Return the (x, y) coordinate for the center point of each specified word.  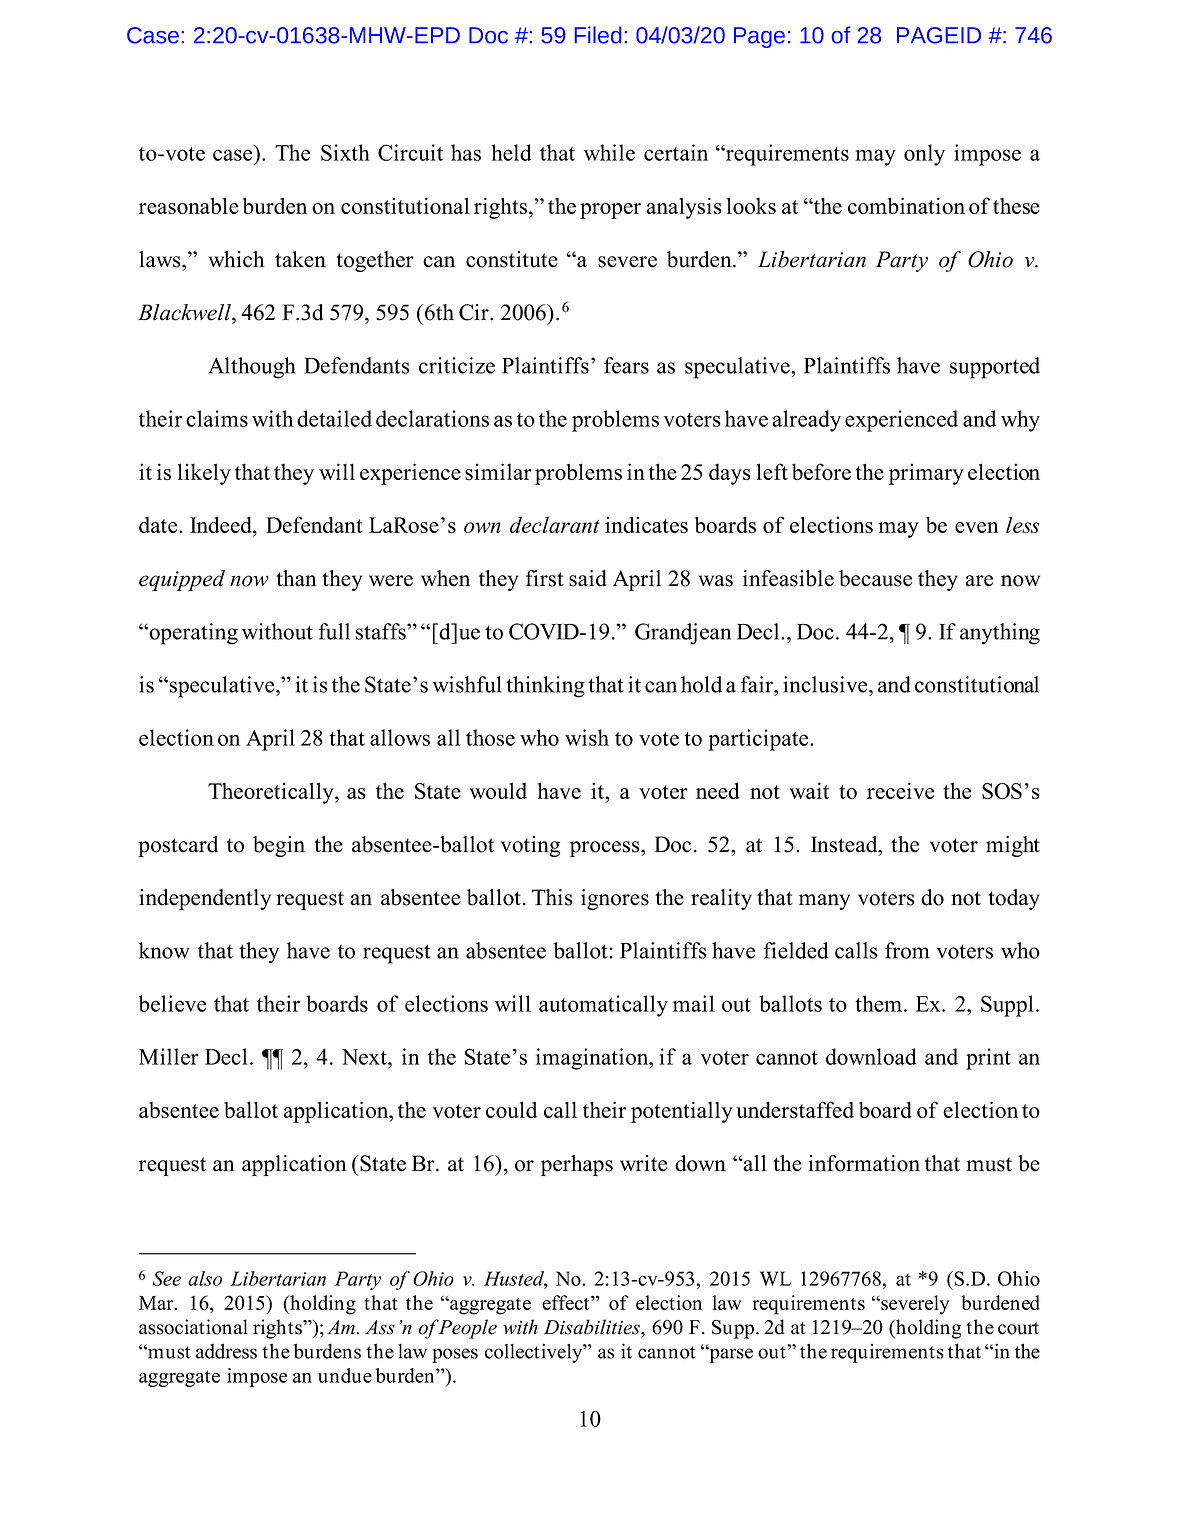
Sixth (345, 152)
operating (192, 634)
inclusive (826, 684)
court (1018, 1328)
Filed (598, 35)
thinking (545, 687)
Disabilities (593, 1327)
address (226, 1351)
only (924, 155)
